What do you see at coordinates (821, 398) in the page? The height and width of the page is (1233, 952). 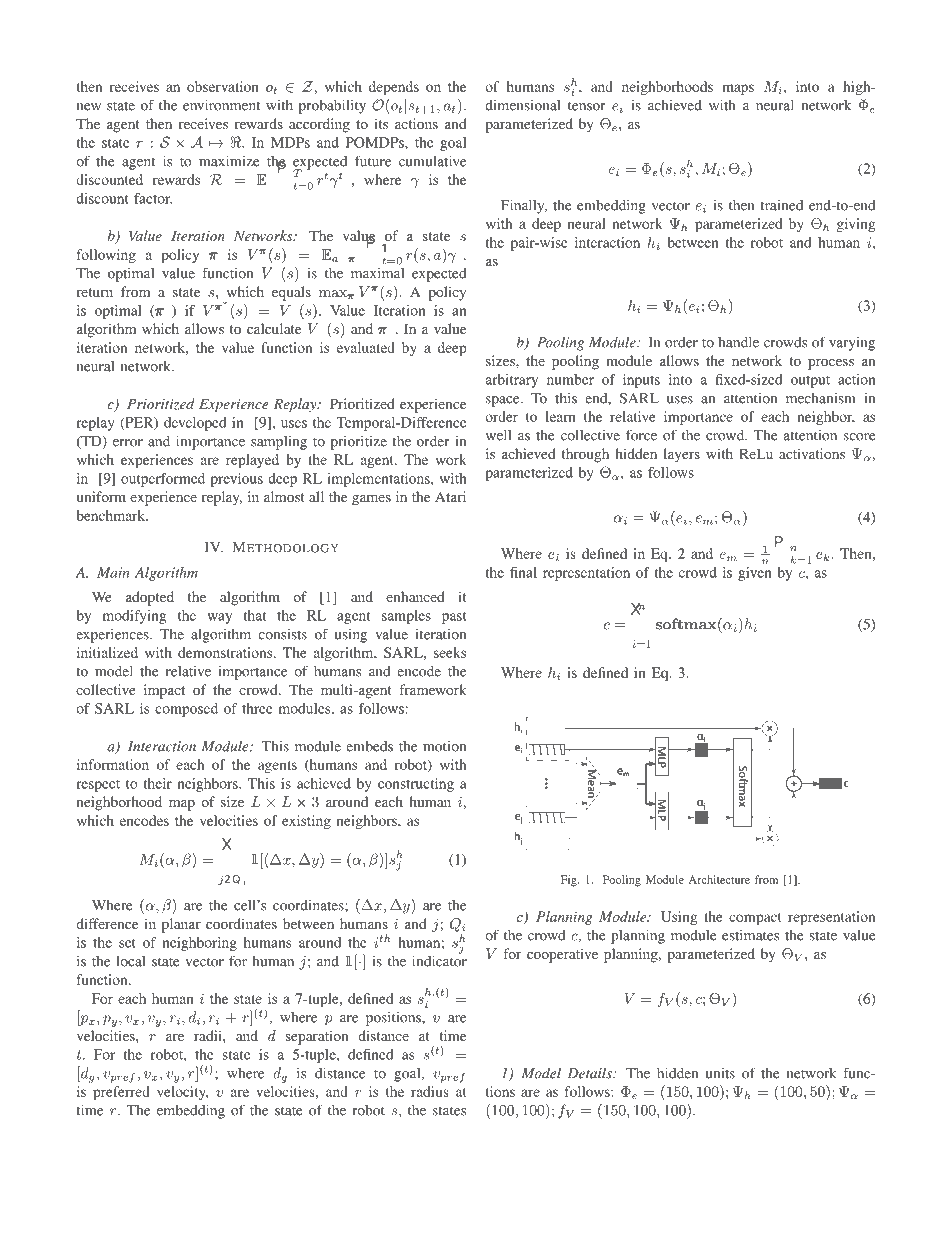 I see `mechanism` at bounding box center [821, 398].
